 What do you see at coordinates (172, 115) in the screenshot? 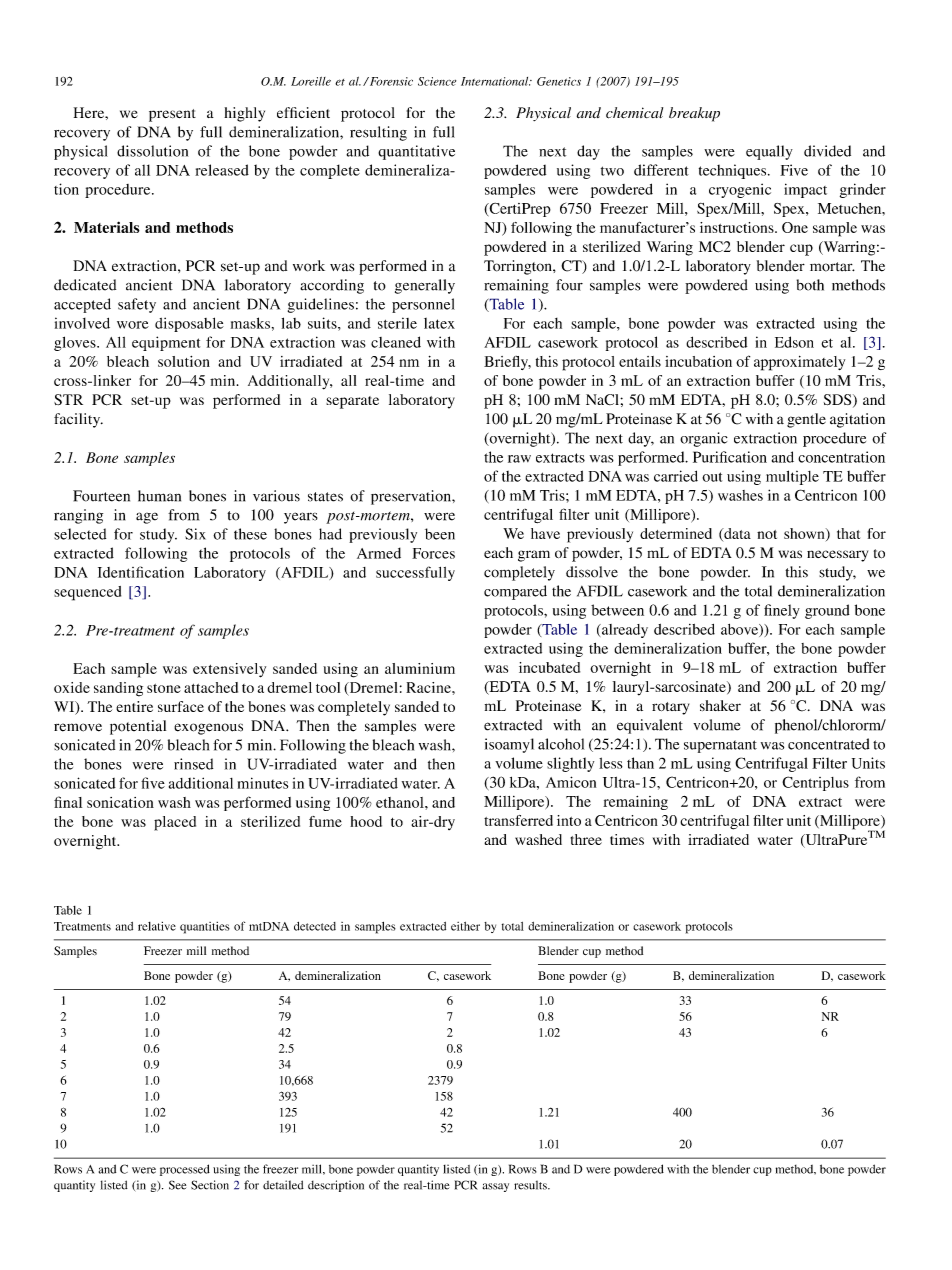
I see `present` at bounding box center [172, 115].
